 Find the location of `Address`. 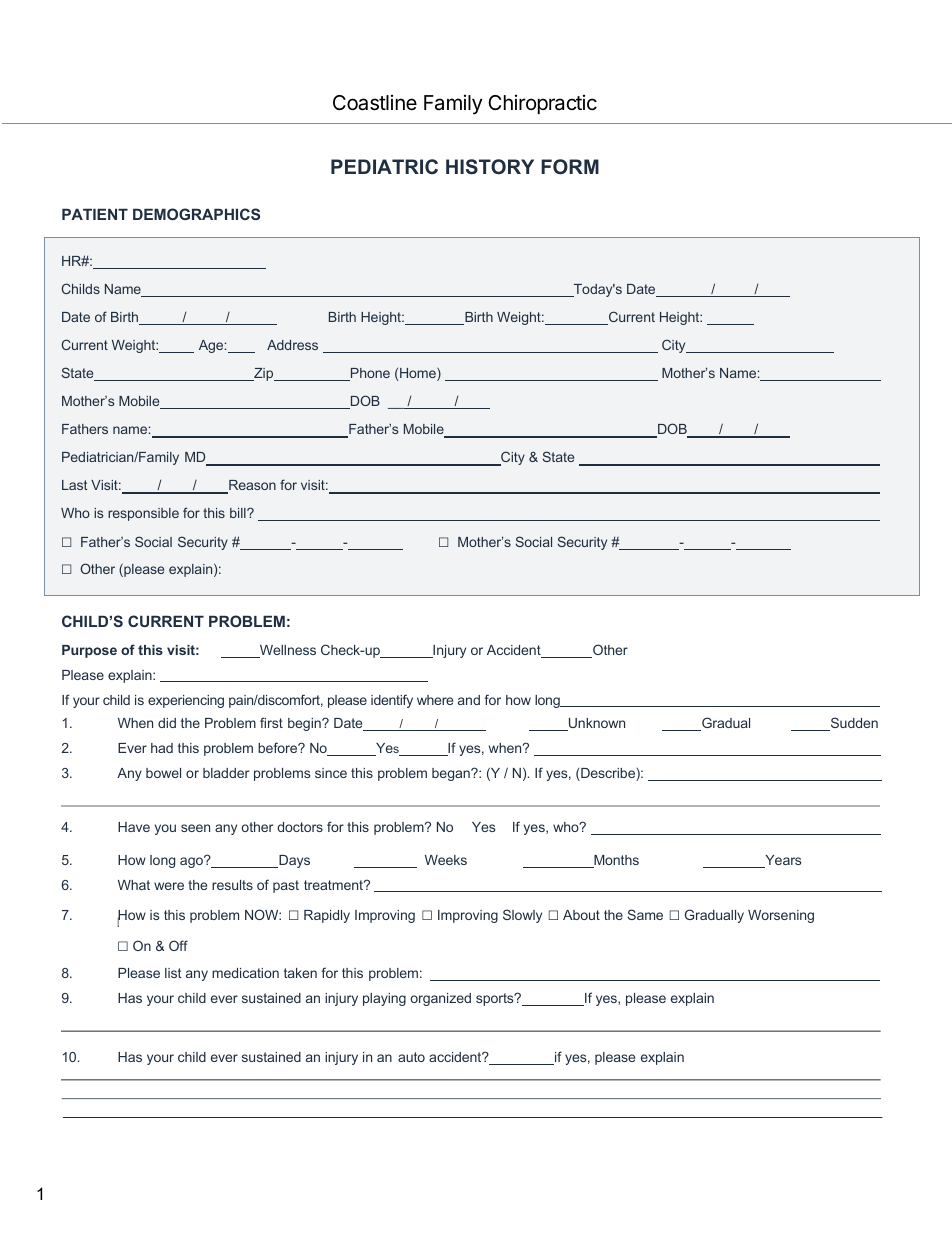

Address is located at coordinates (292, 345).
